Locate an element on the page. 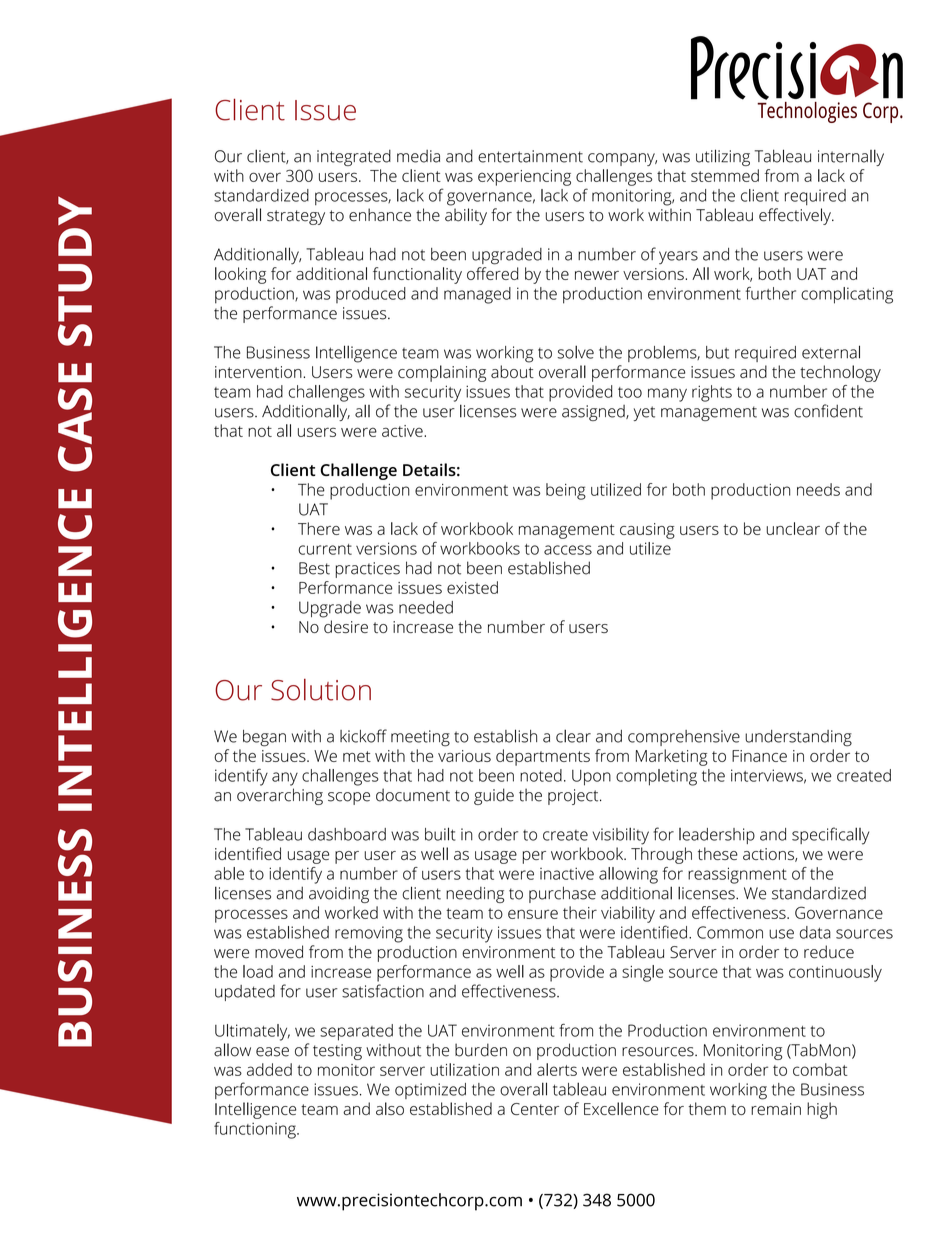  understanding is located at coordinates (798, 738).
